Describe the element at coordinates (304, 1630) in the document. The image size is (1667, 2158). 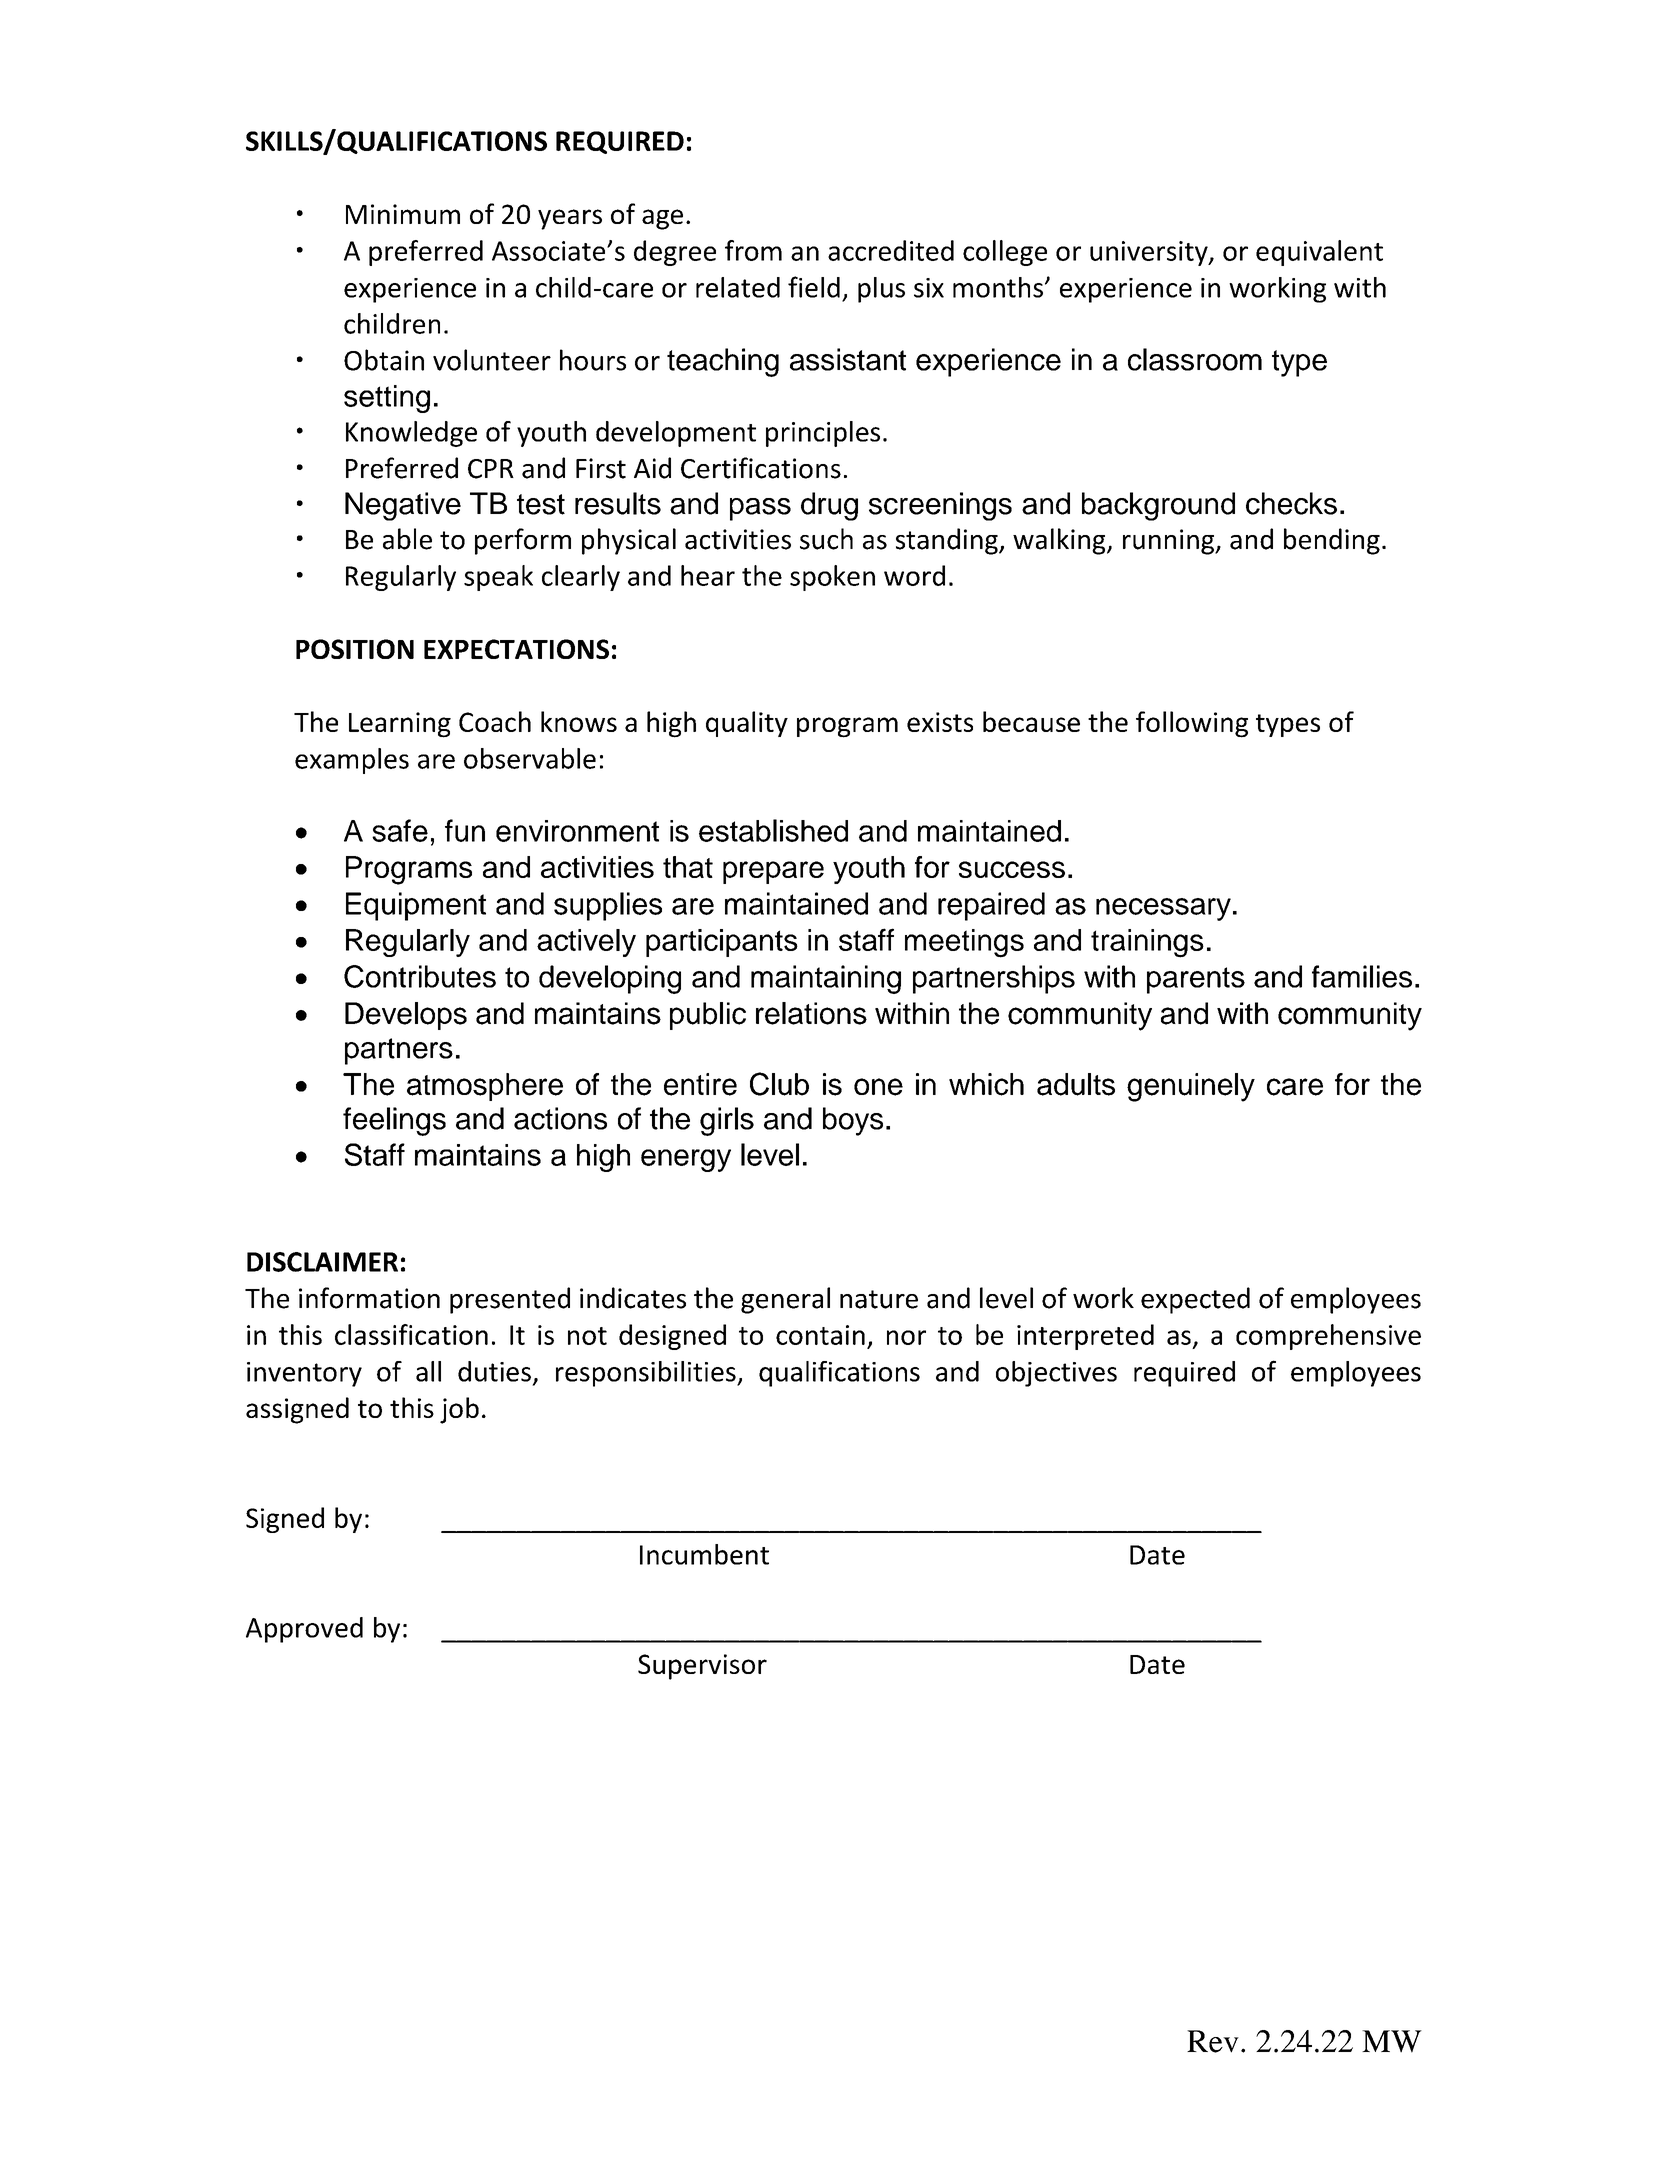
I see `Approved` at that location.
